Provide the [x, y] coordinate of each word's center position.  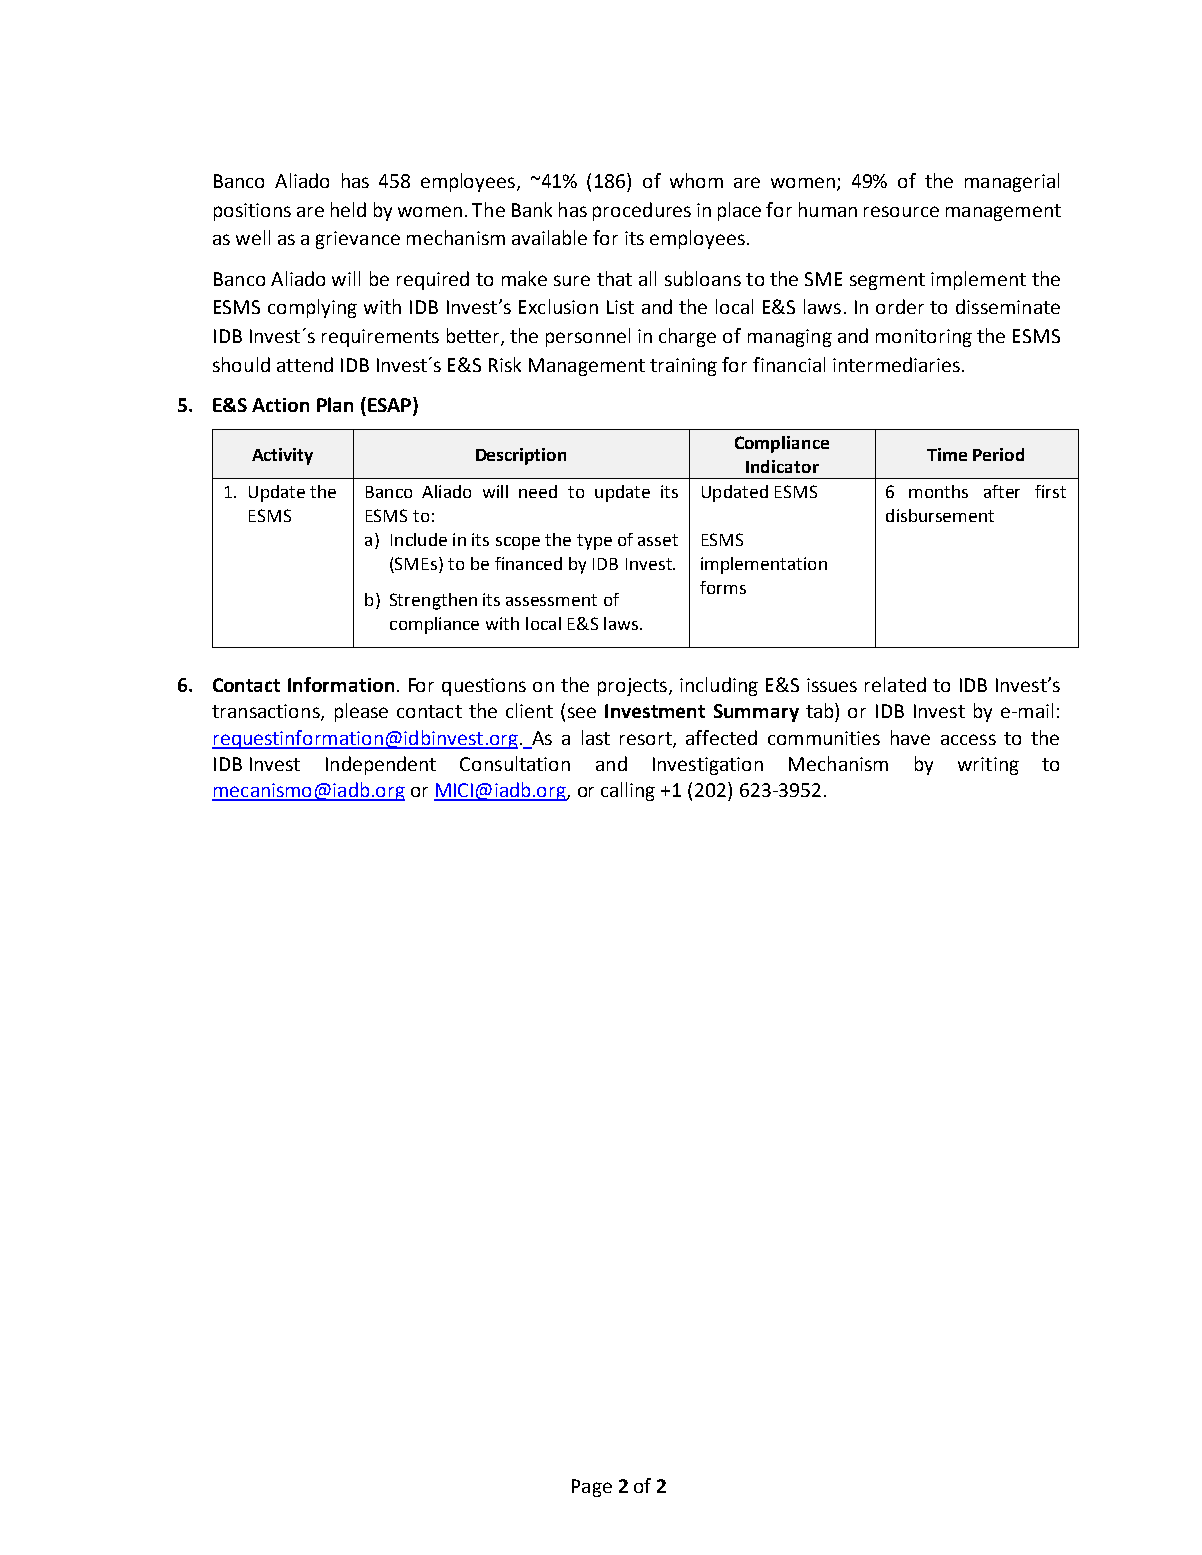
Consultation [515, 763]
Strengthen [433, 601]
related [895, 684]
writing [988, 766]
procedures [642, 211]
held [348, 209]
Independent [381, 765]
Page [592, 1488]
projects [634, 687]
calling [628, 791]
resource [901, 211]
